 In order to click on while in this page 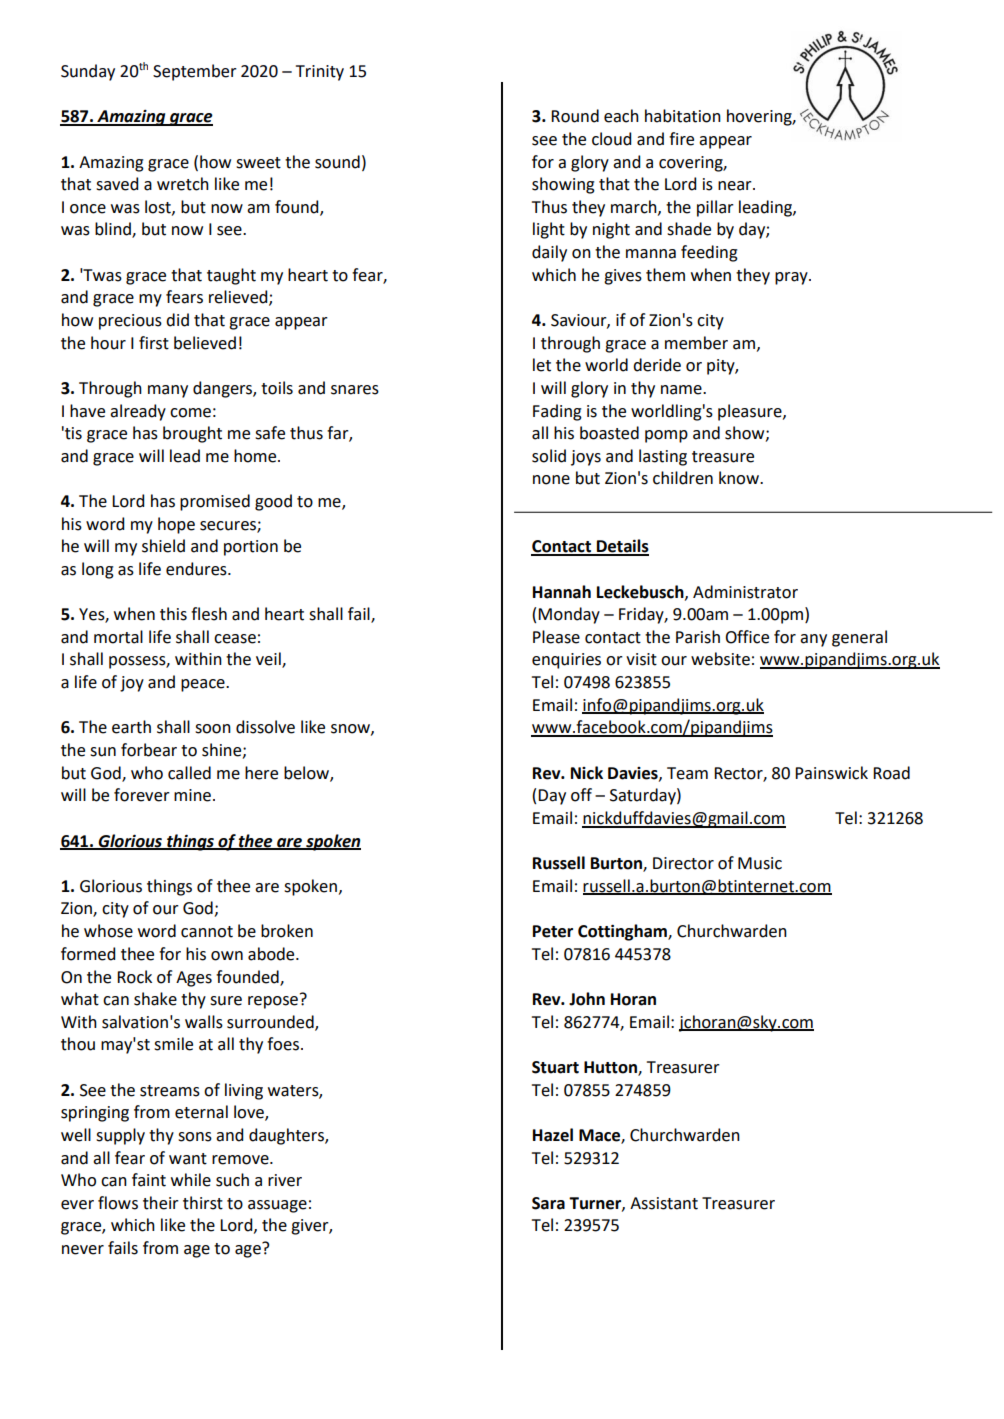, I will do `click(191, 1180)`.
